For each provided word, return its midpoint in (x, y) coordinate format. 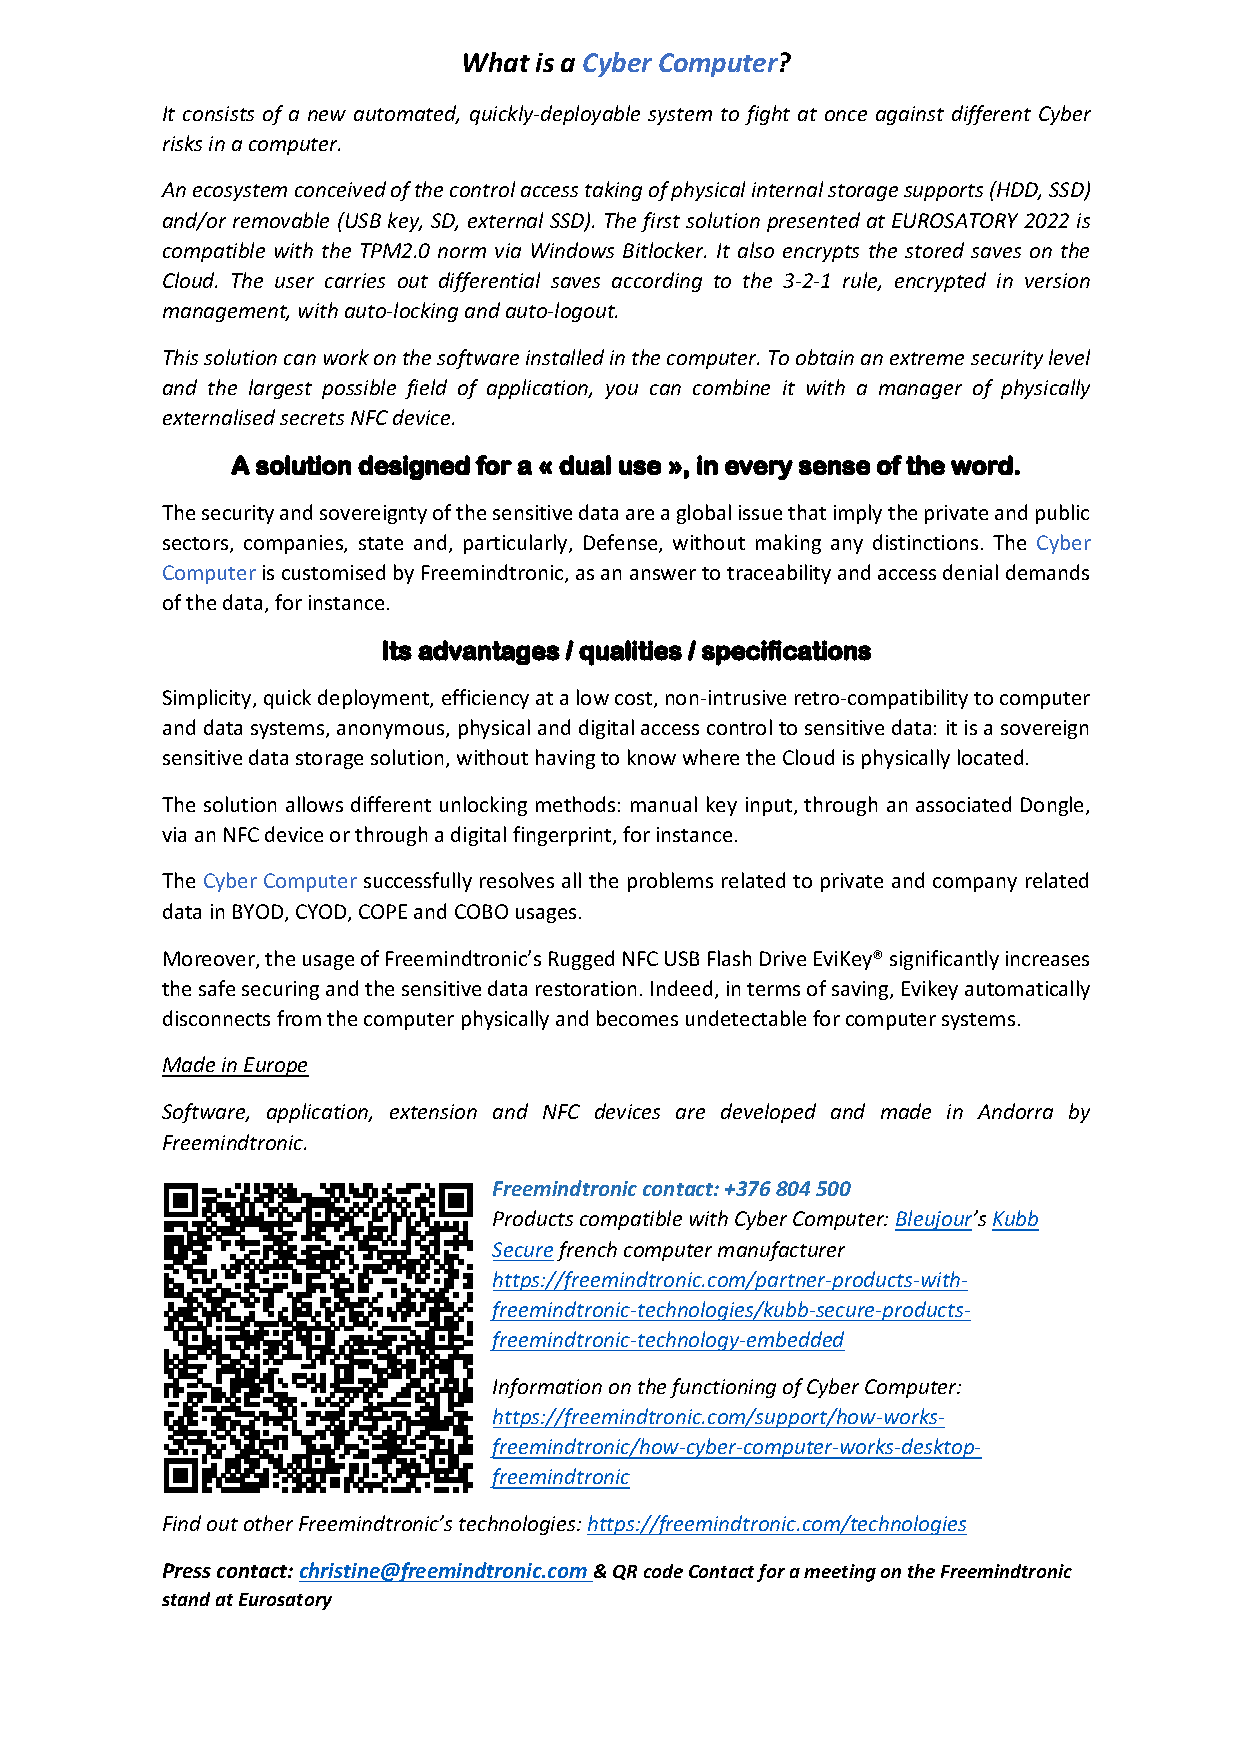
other (268, 1523)
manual (664, 804)
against (910, 115)
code (663, 1571)
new (327, 115)
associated (963, 804)
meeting (840, 1573)
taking (613, 191)
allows (314, 804)
